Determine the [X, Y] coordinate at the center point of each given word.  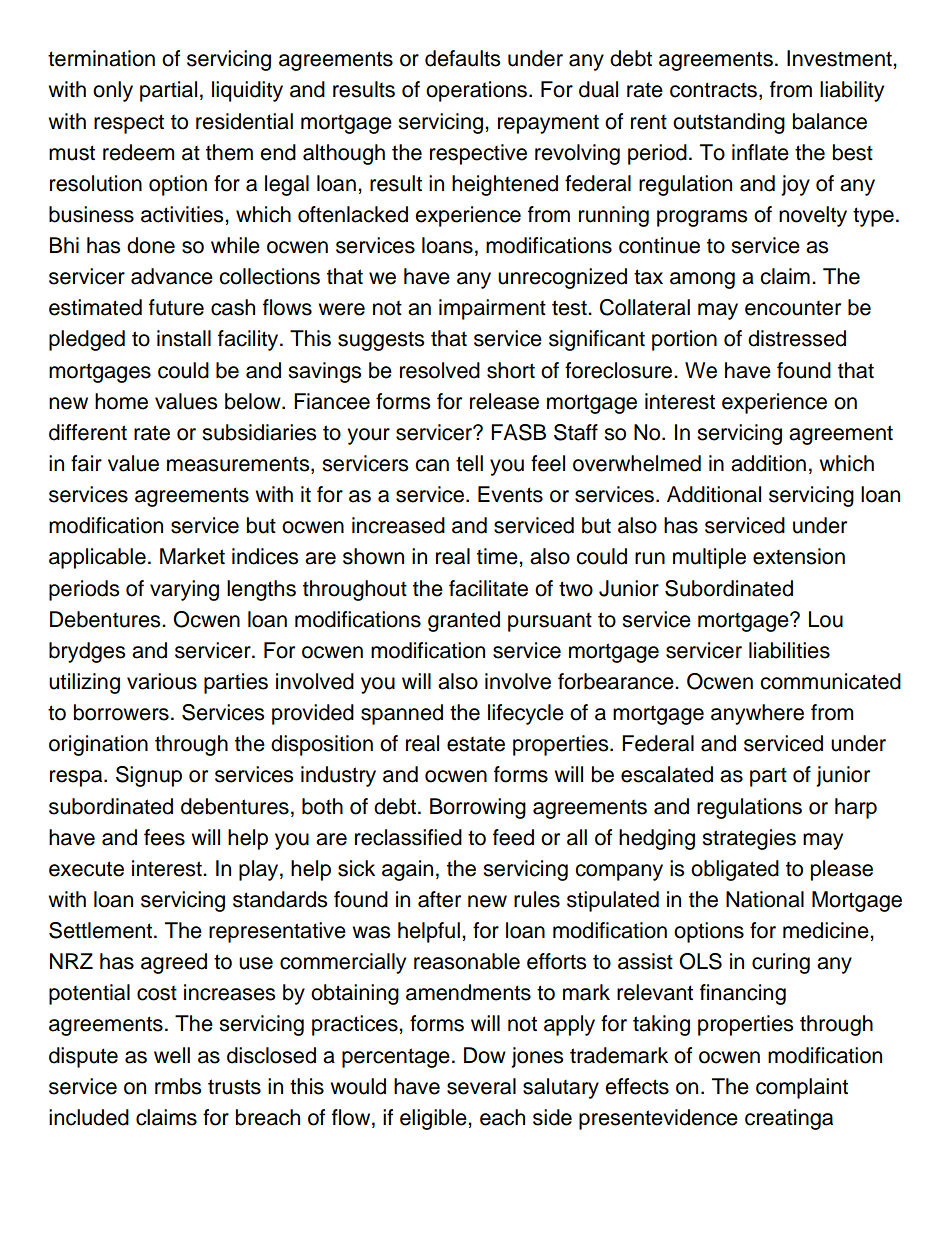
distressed [797, 338]
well [172, 1055]
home [121, 401]
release [504, 401]
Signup [149, 776]
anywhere [757, 714]
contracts [713, 90]
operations [478, 91]
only [113, 91]
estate [476, 744]
